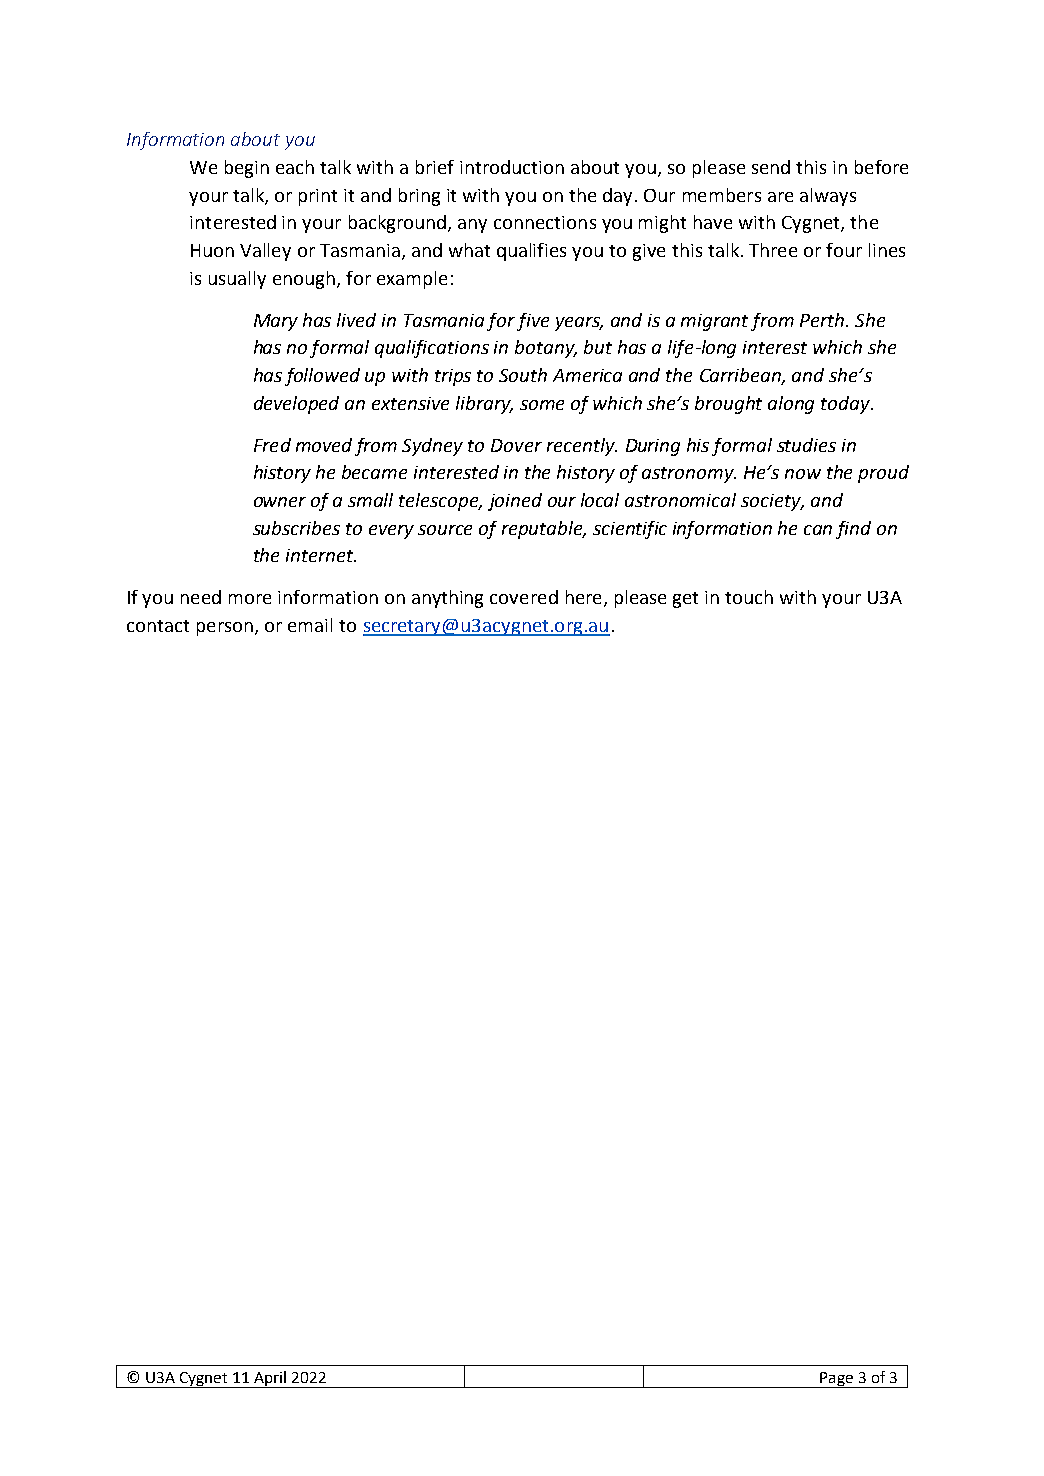  I want to click on get, so click(685, 600).
